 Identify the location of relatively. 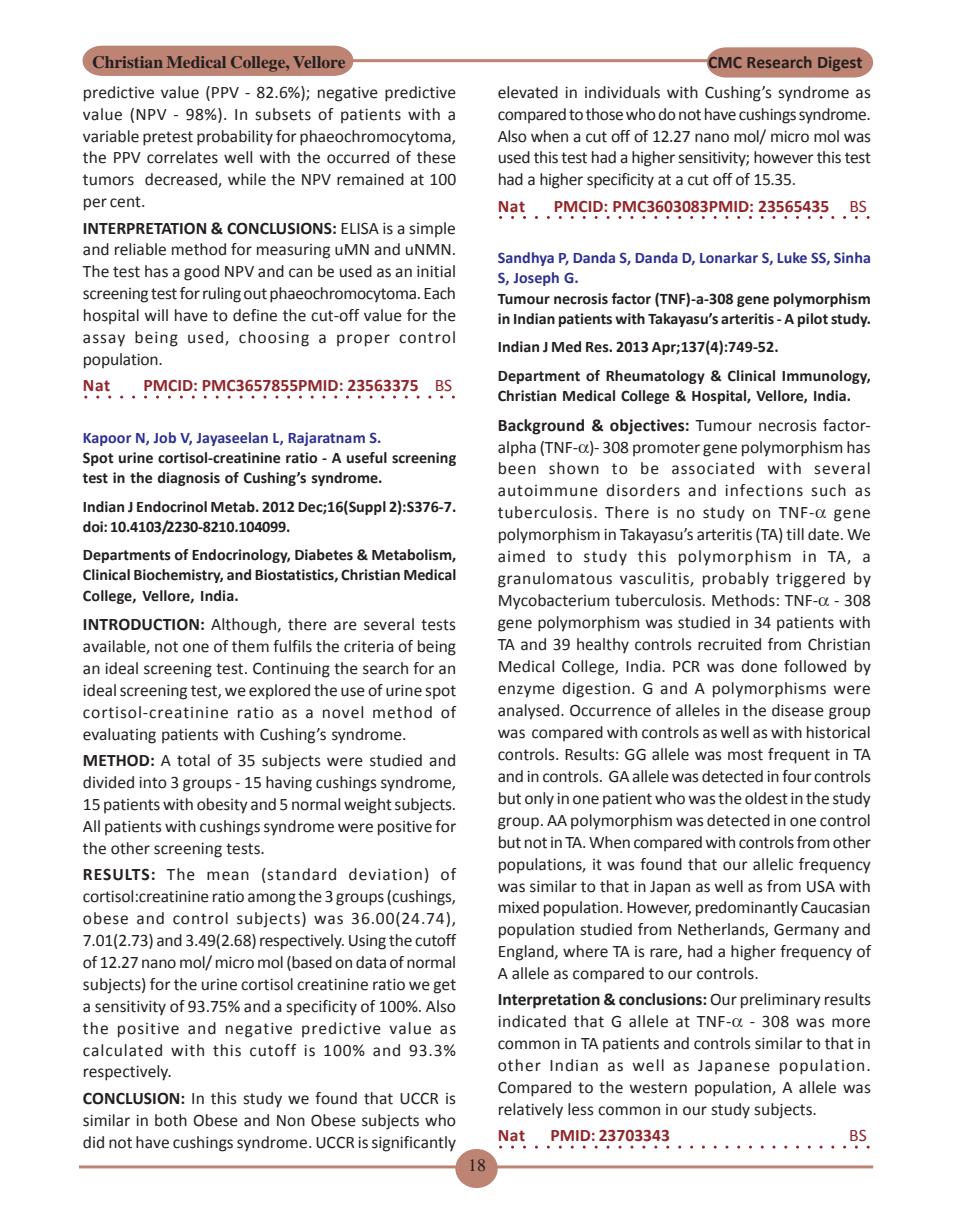
(531, 1111).
